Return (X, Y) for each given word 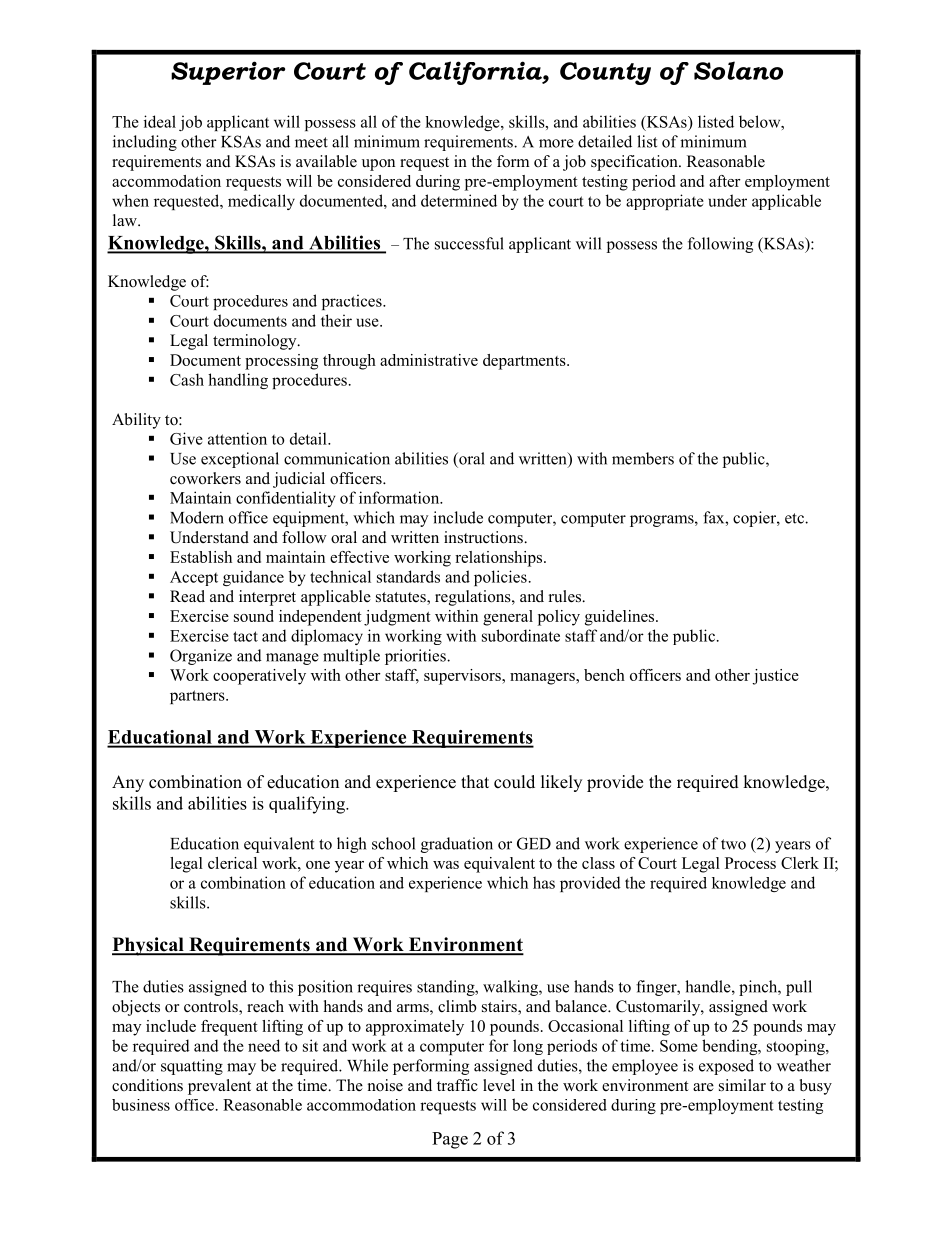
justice (775, 677)
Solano (738, 70)
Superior (228, 73)
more (556, 143)
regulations (474, 598)
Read (187, 596)
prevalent (219, 1087)
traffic (457, 1085)
